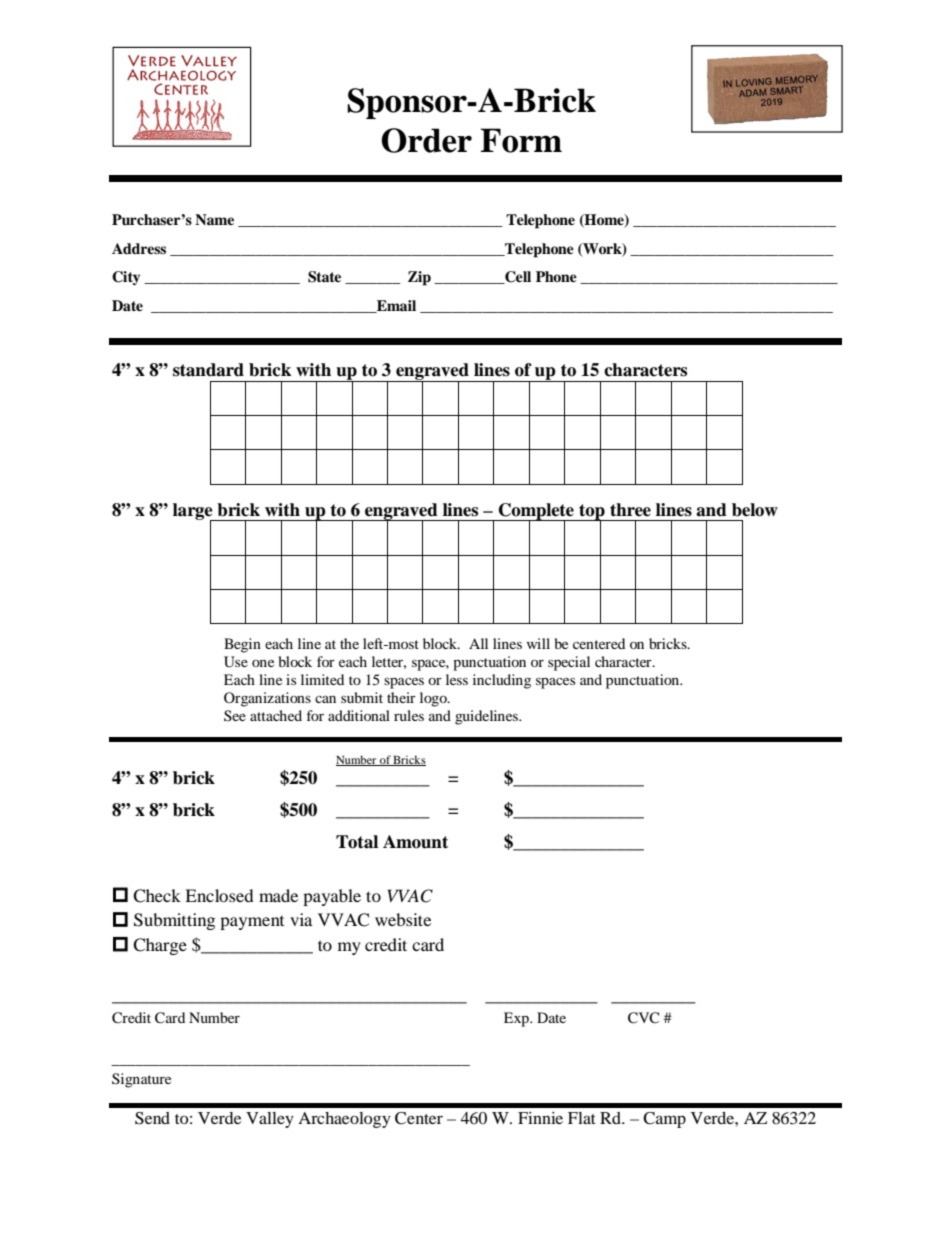 Image resolution: width=952 pixels, height=1233 pixels. Describe the element at coordinates (214, 219) in the image. I see `Name` at that location.
